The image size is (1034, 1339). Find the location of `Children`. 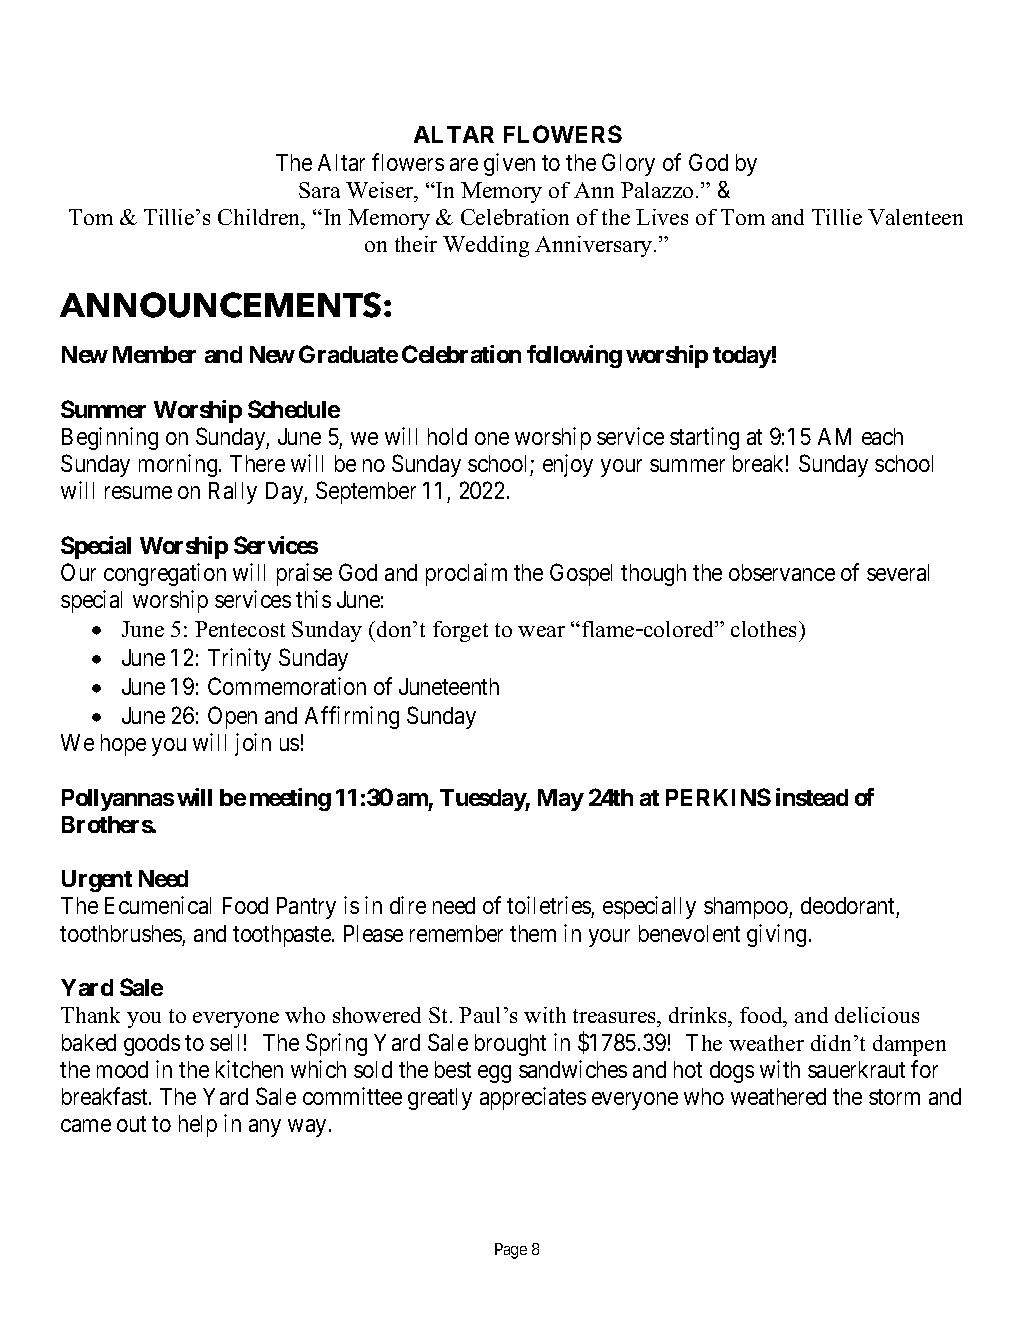

Children is located at coordinates (260, 217).
